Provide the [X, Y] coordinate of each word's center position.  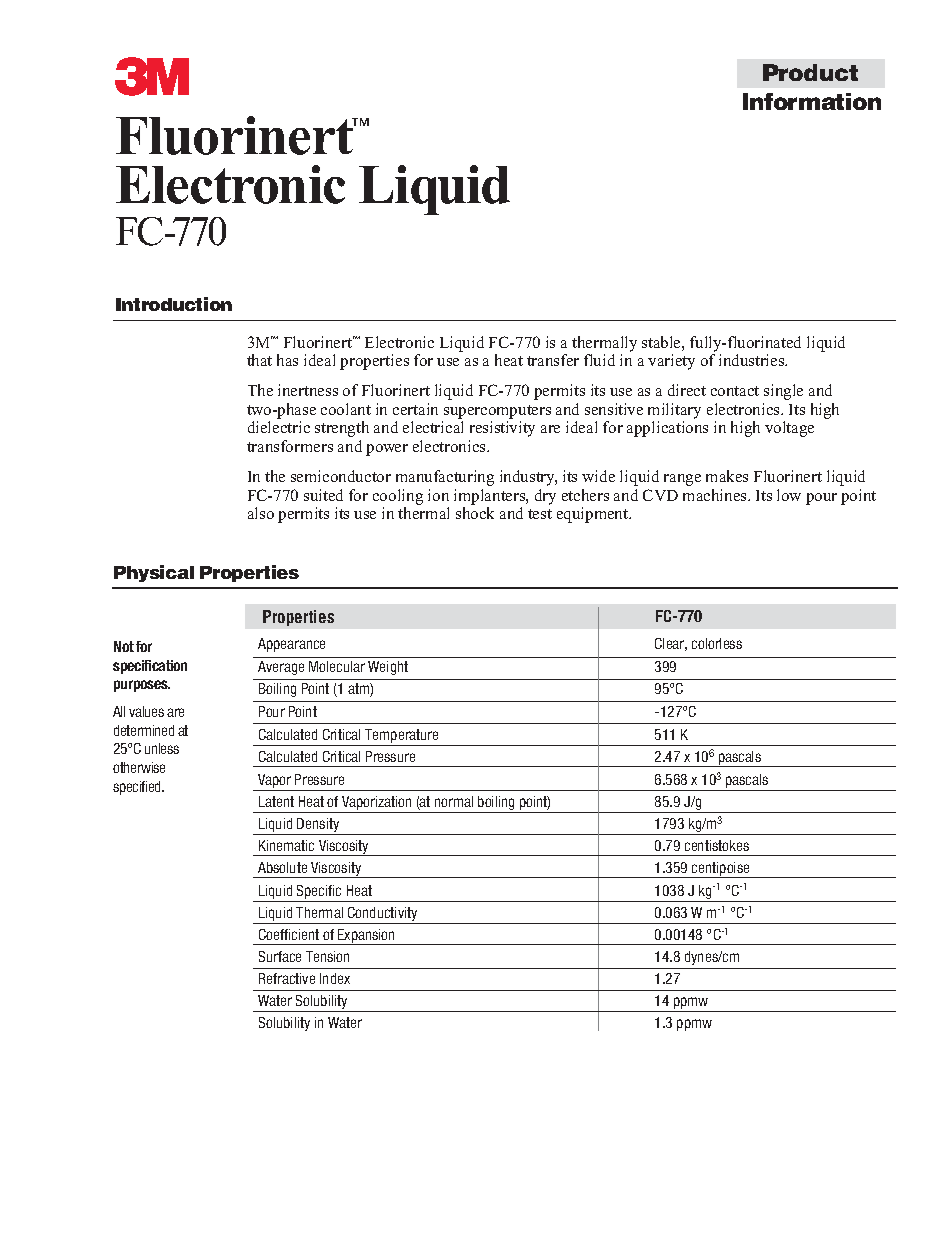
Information [812, 101]
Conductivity [382, 914]
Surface [280, 956]
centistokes [717, 845]
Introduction [174, 304]
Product [810, 72]
